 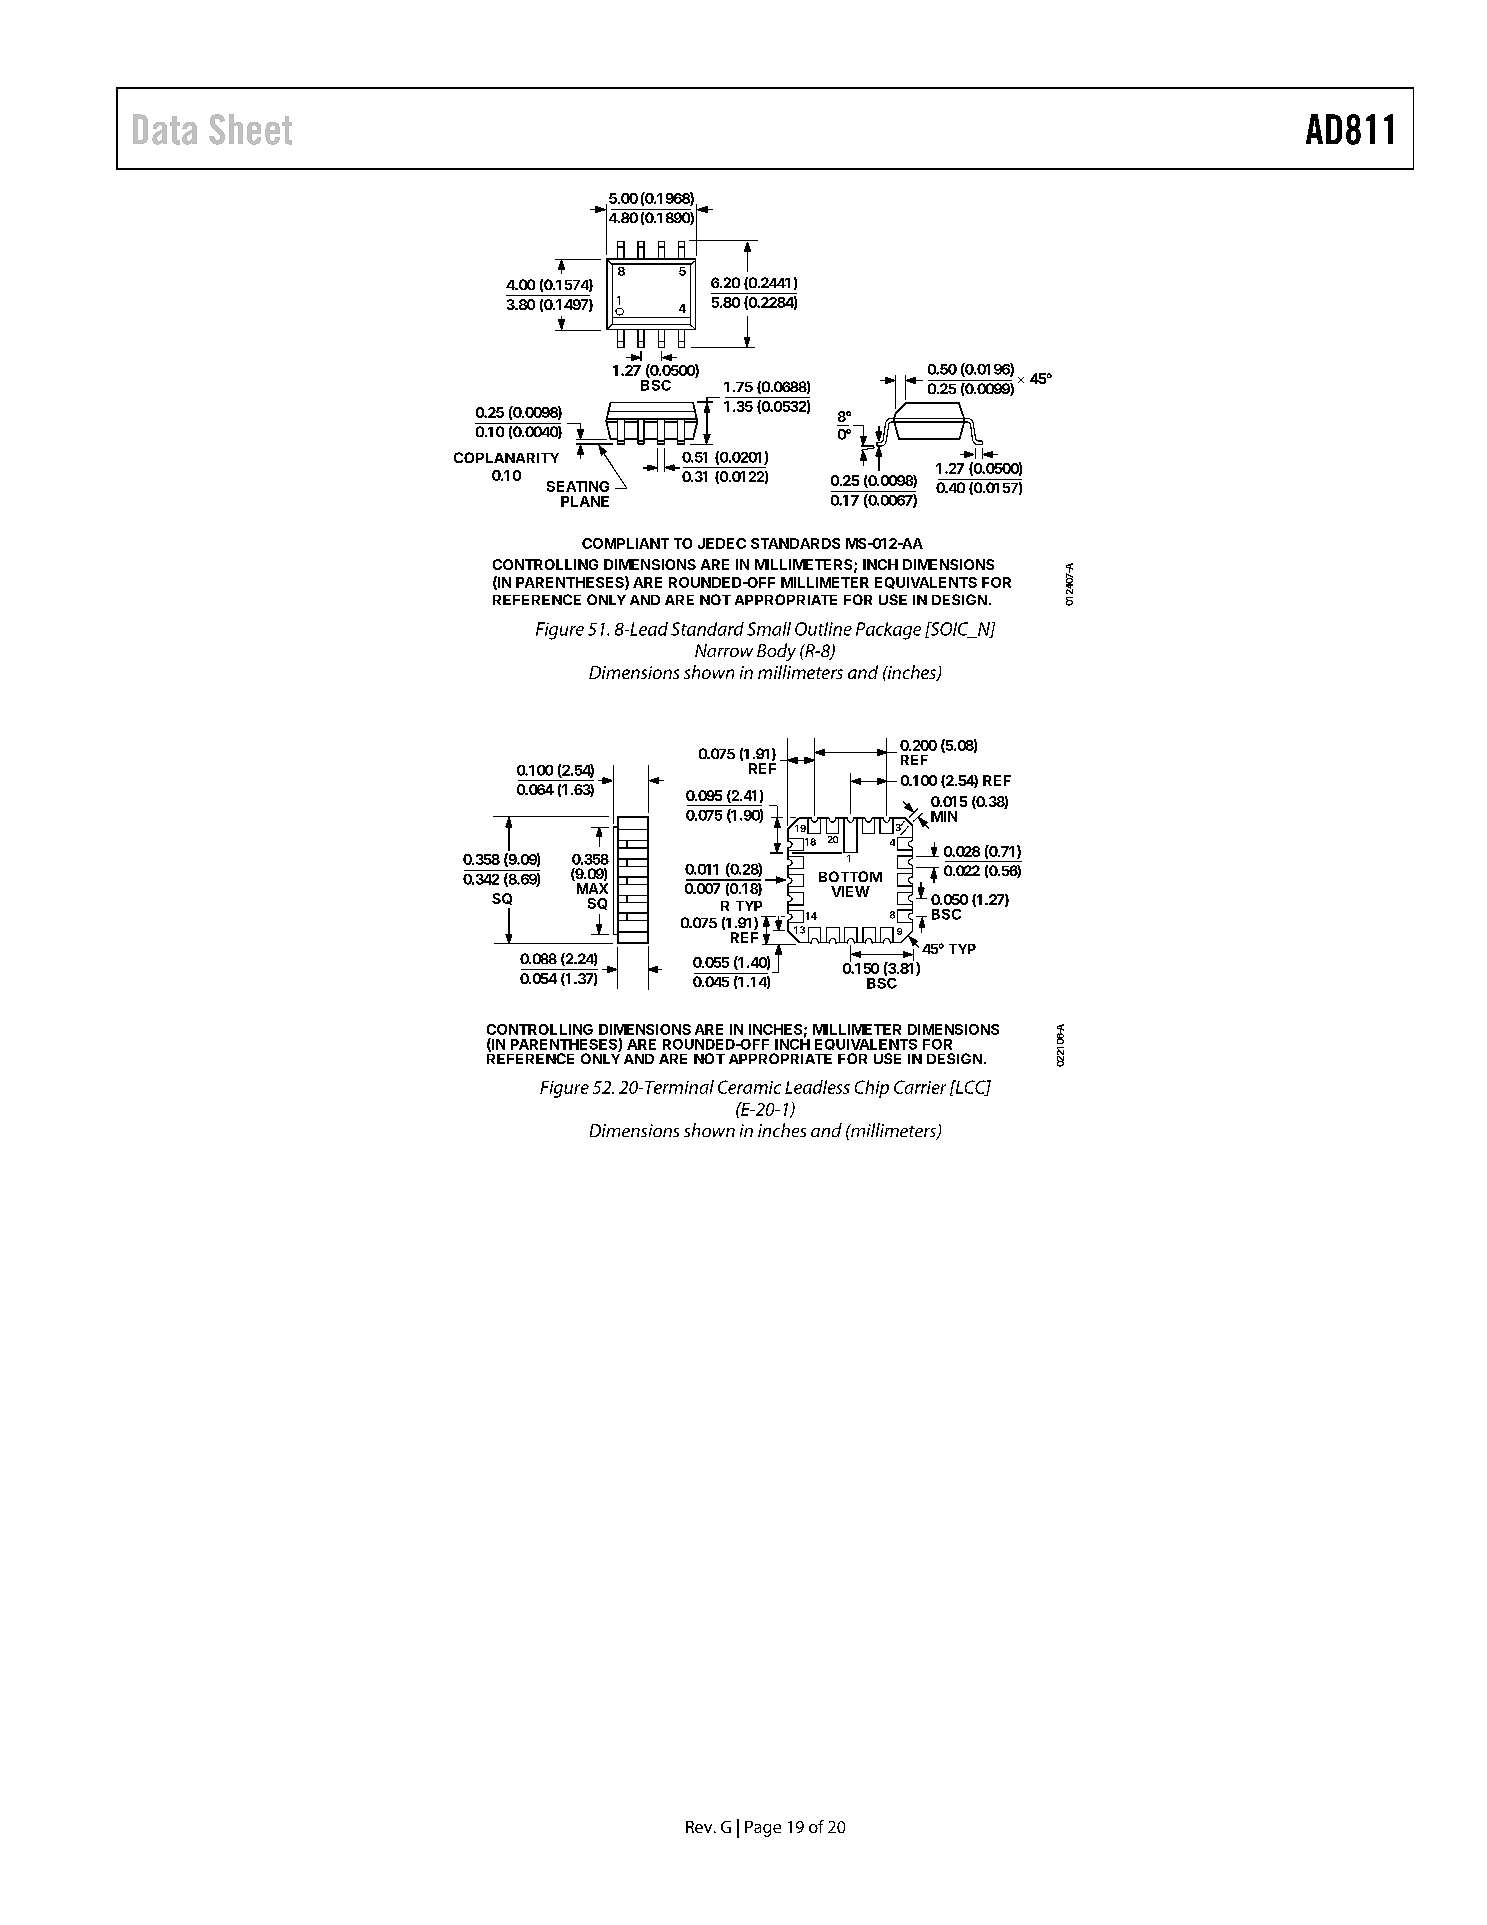 What do you see at coordinates (763, 1829) in the screenshot?
I see `Page` at bounding box center [763, 1829].
